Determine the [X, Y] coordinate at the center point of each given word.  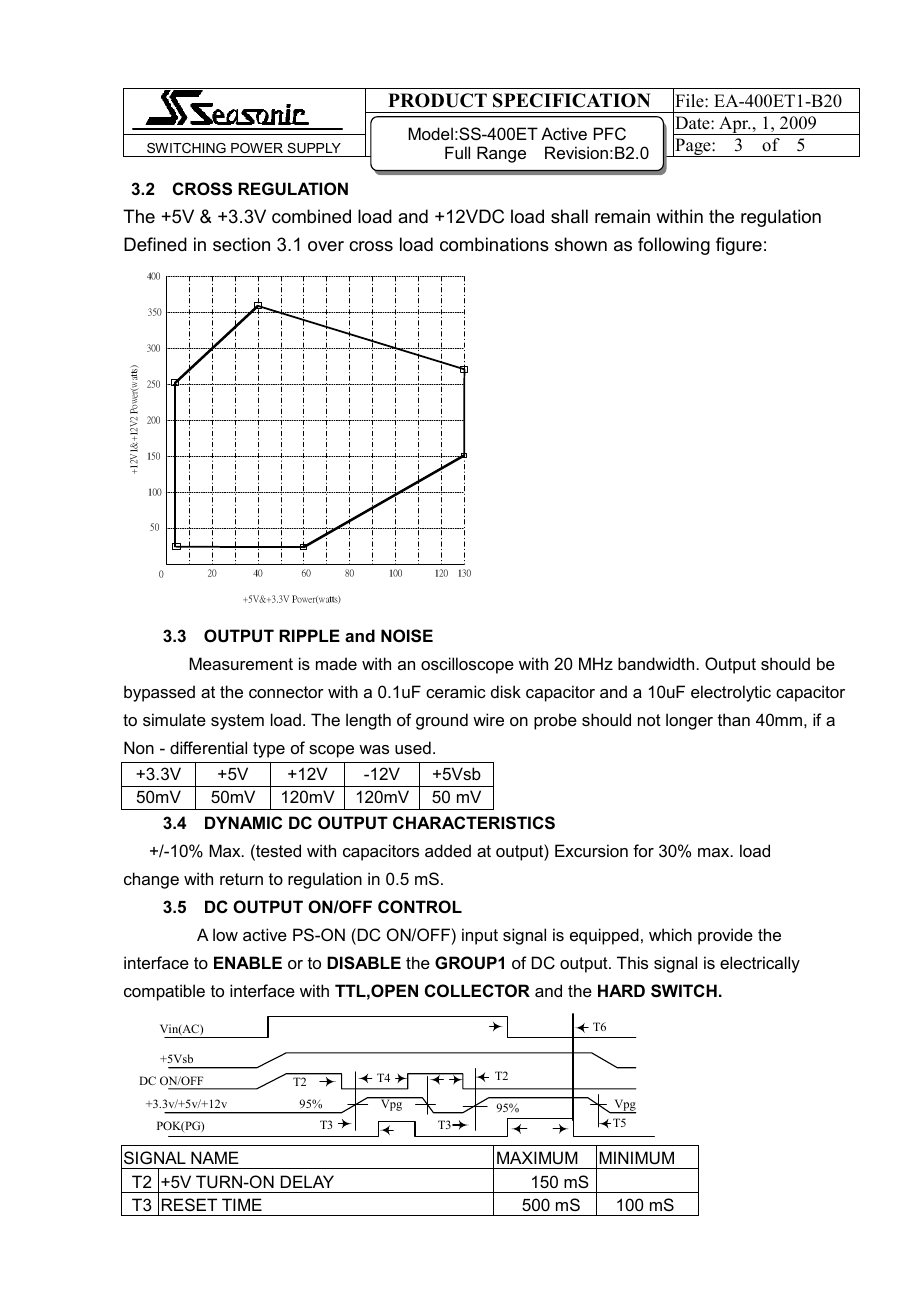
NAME [215, 1157]
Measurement [241, 663]
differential [208, 747]
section [241, 244]
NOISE [407, 636]
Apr [734, 125]
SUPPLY [314, 148]
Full [457, 152]
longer [689, 721]
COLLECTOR [477, 990]
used [413, 747]
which [670, 934]
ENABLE [248, 962]
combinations [494, 244]
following [674, 246]
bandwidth [656, 663]
